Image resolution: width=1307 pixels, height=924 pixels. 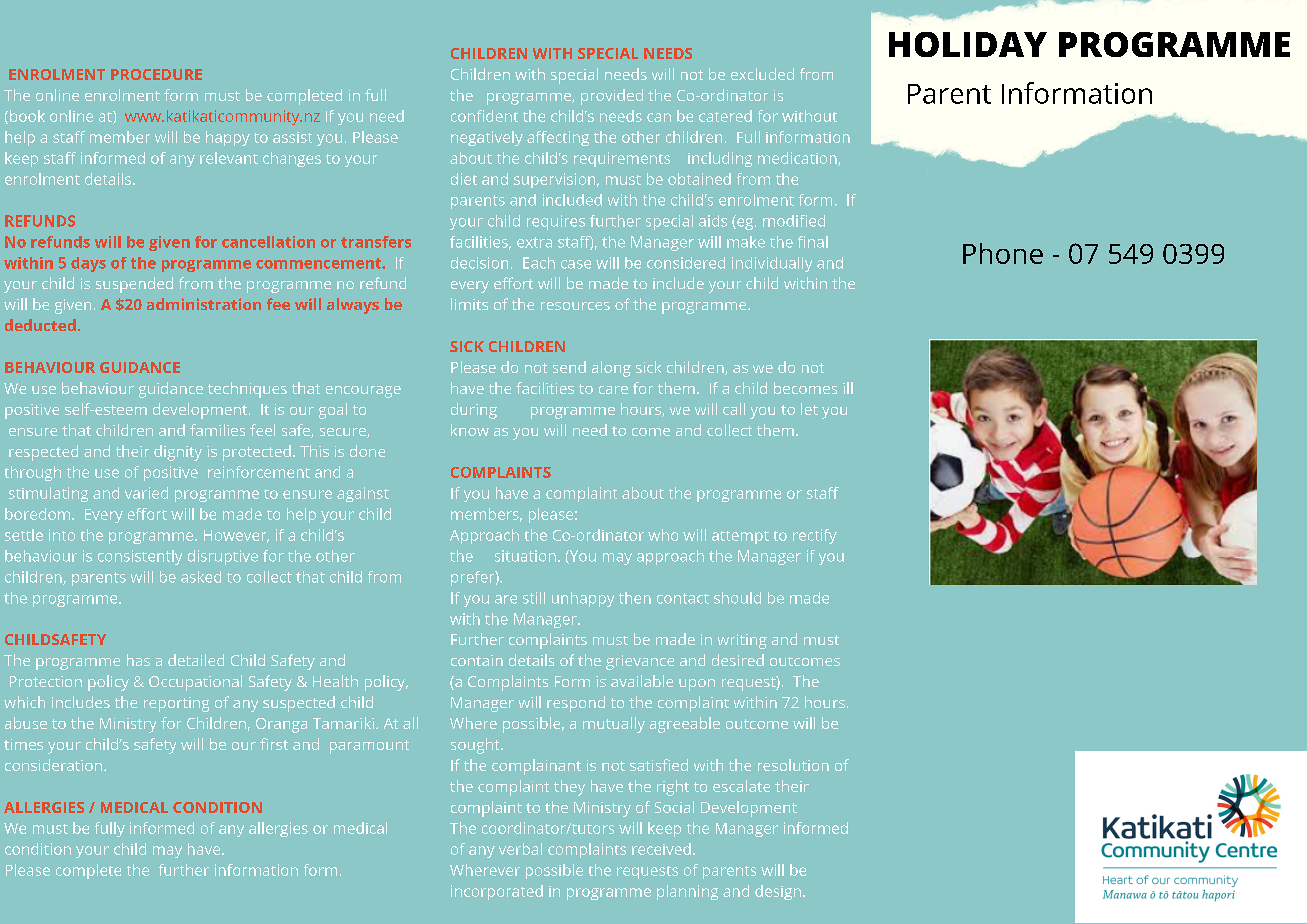 What do you see at coordinates (815, 536) in the document?
I see `rectify` at bounding box center [815, 536].
